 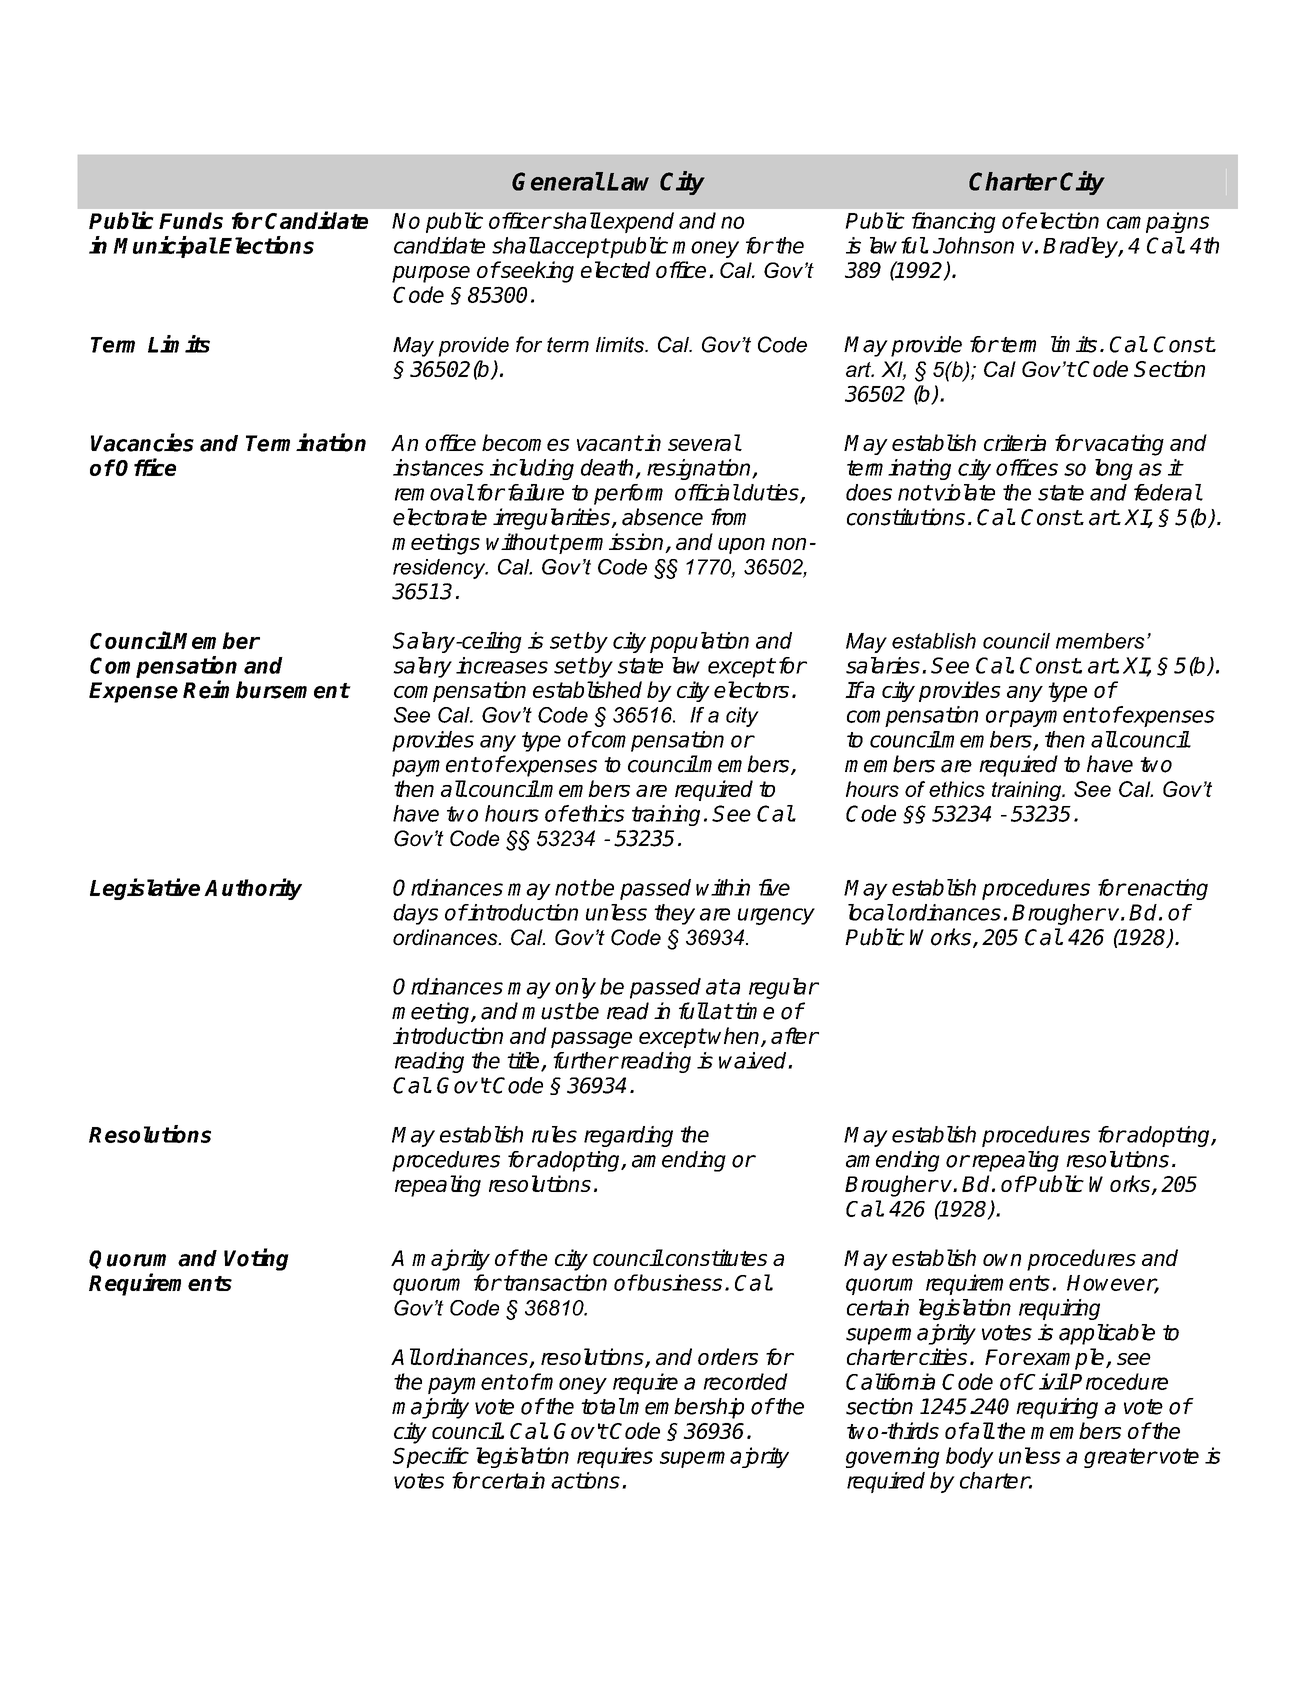 I want to click on permission, so click(x=611, y=543).
